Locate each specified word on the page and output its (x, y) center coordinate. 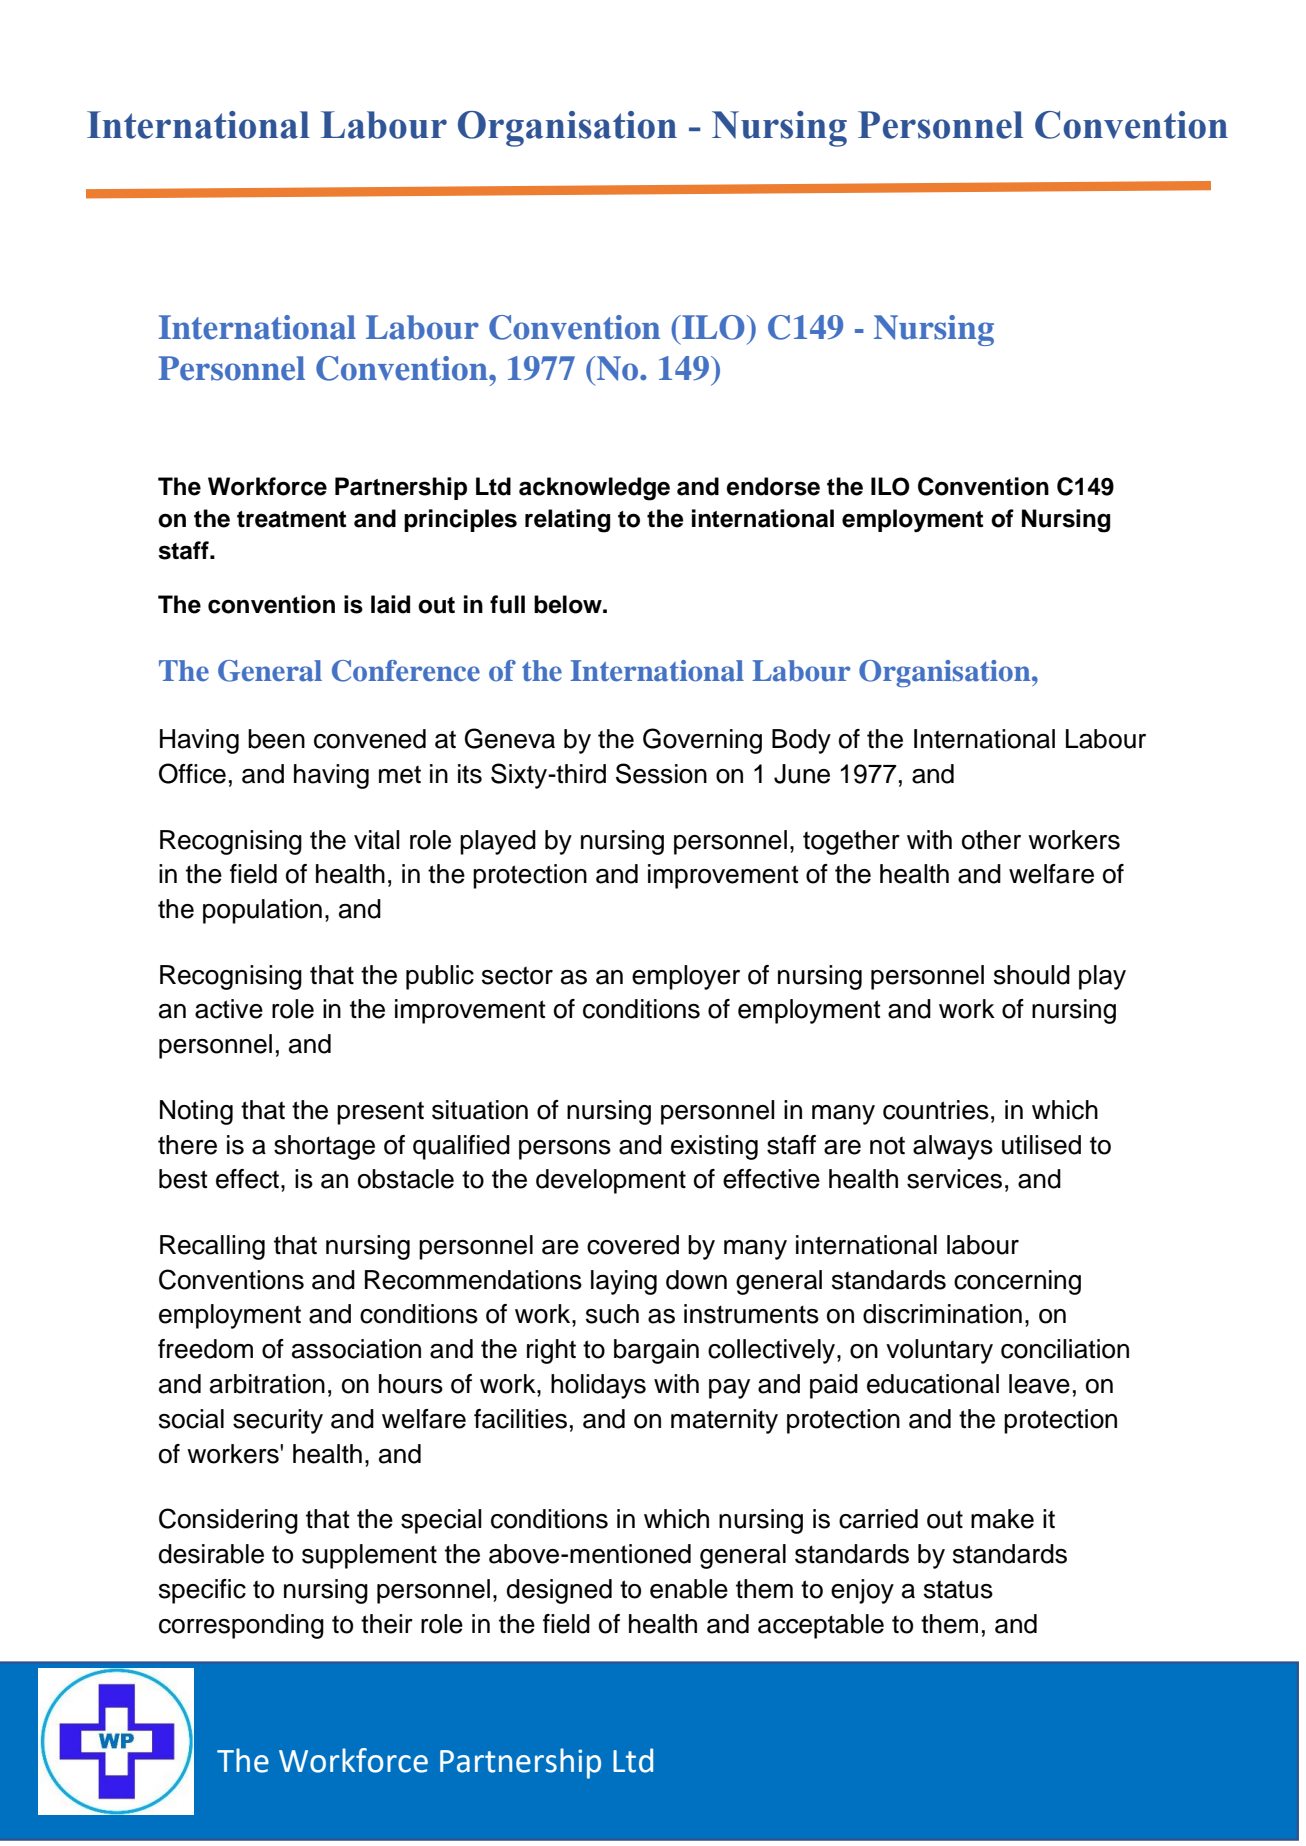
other (991, 840)
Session (661, 773)
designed (559, 1591)
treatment (291, 519)
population (262, 911)
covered (633, 1245)
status (958, 1589)
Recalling (212, 1247)
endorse (773, 486)
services (954, 1179)
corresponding (241, 1626)
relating (567, 521)
